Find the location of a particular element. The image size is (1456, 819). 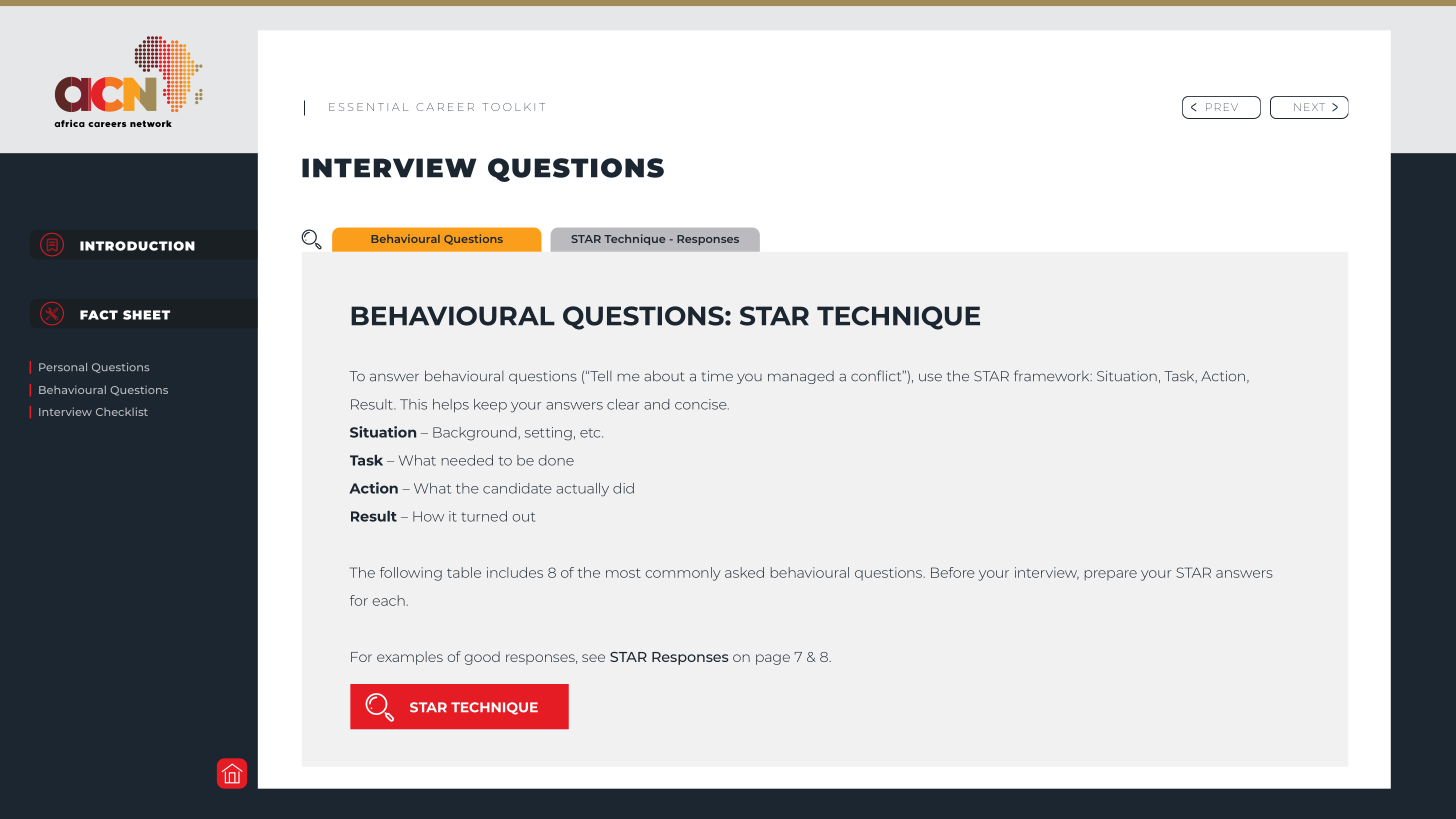

managed is located at coordinates (801, 377).
